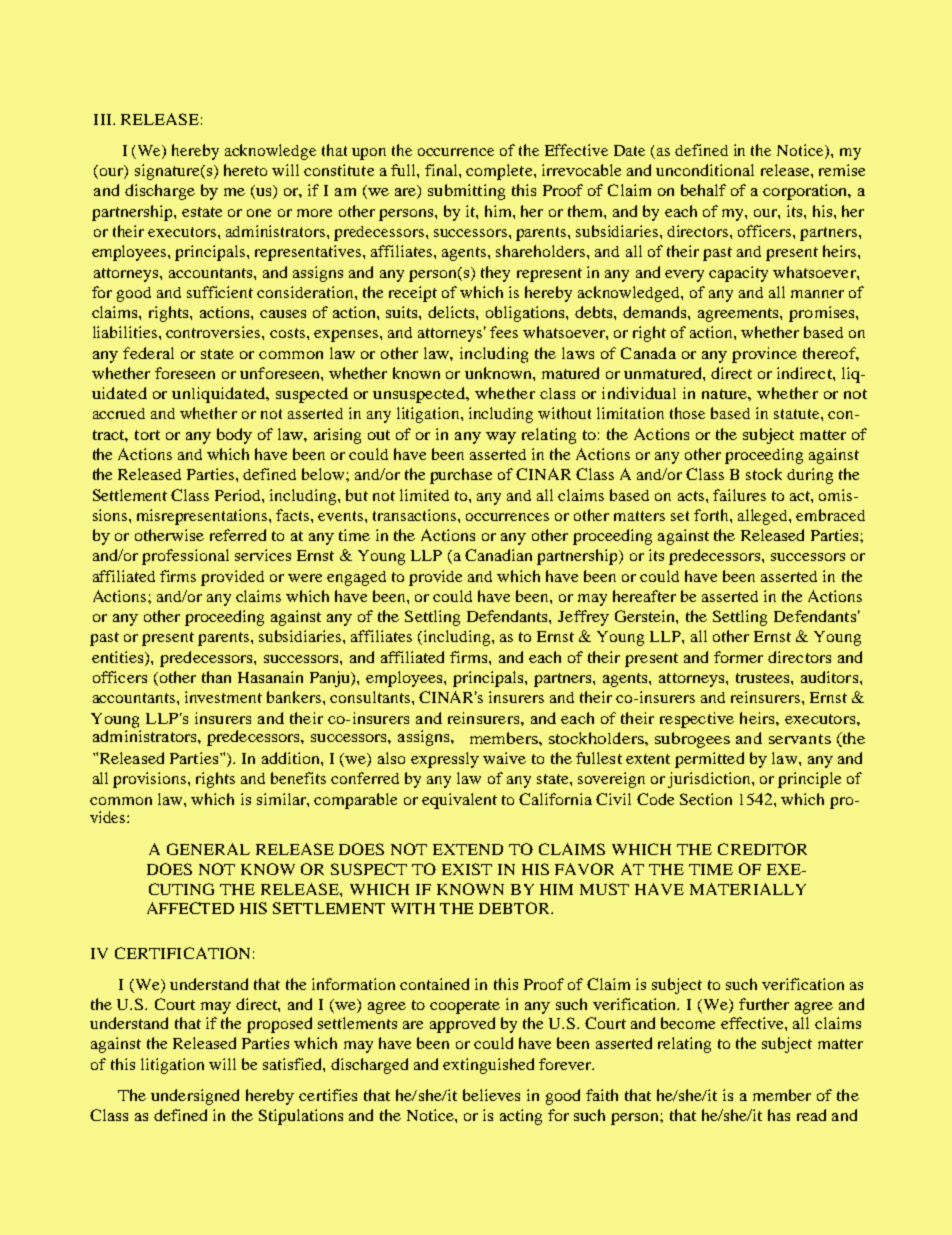 This document has height=1235, width=952. Describe the element at coordinates (738, 657) in the document. I see `former` at that location.
